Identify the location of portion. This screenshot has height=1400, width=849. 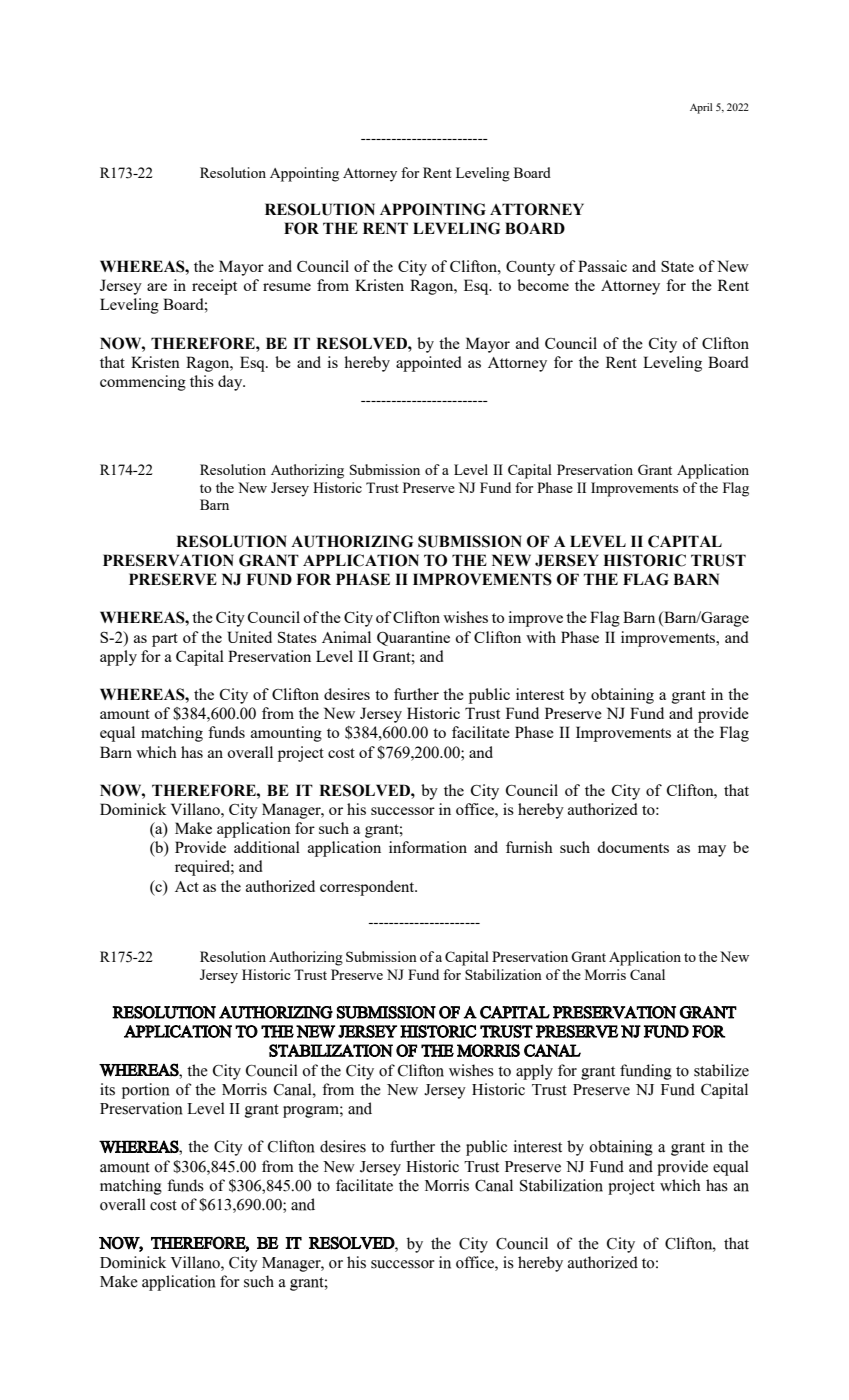
(146, 1091).
